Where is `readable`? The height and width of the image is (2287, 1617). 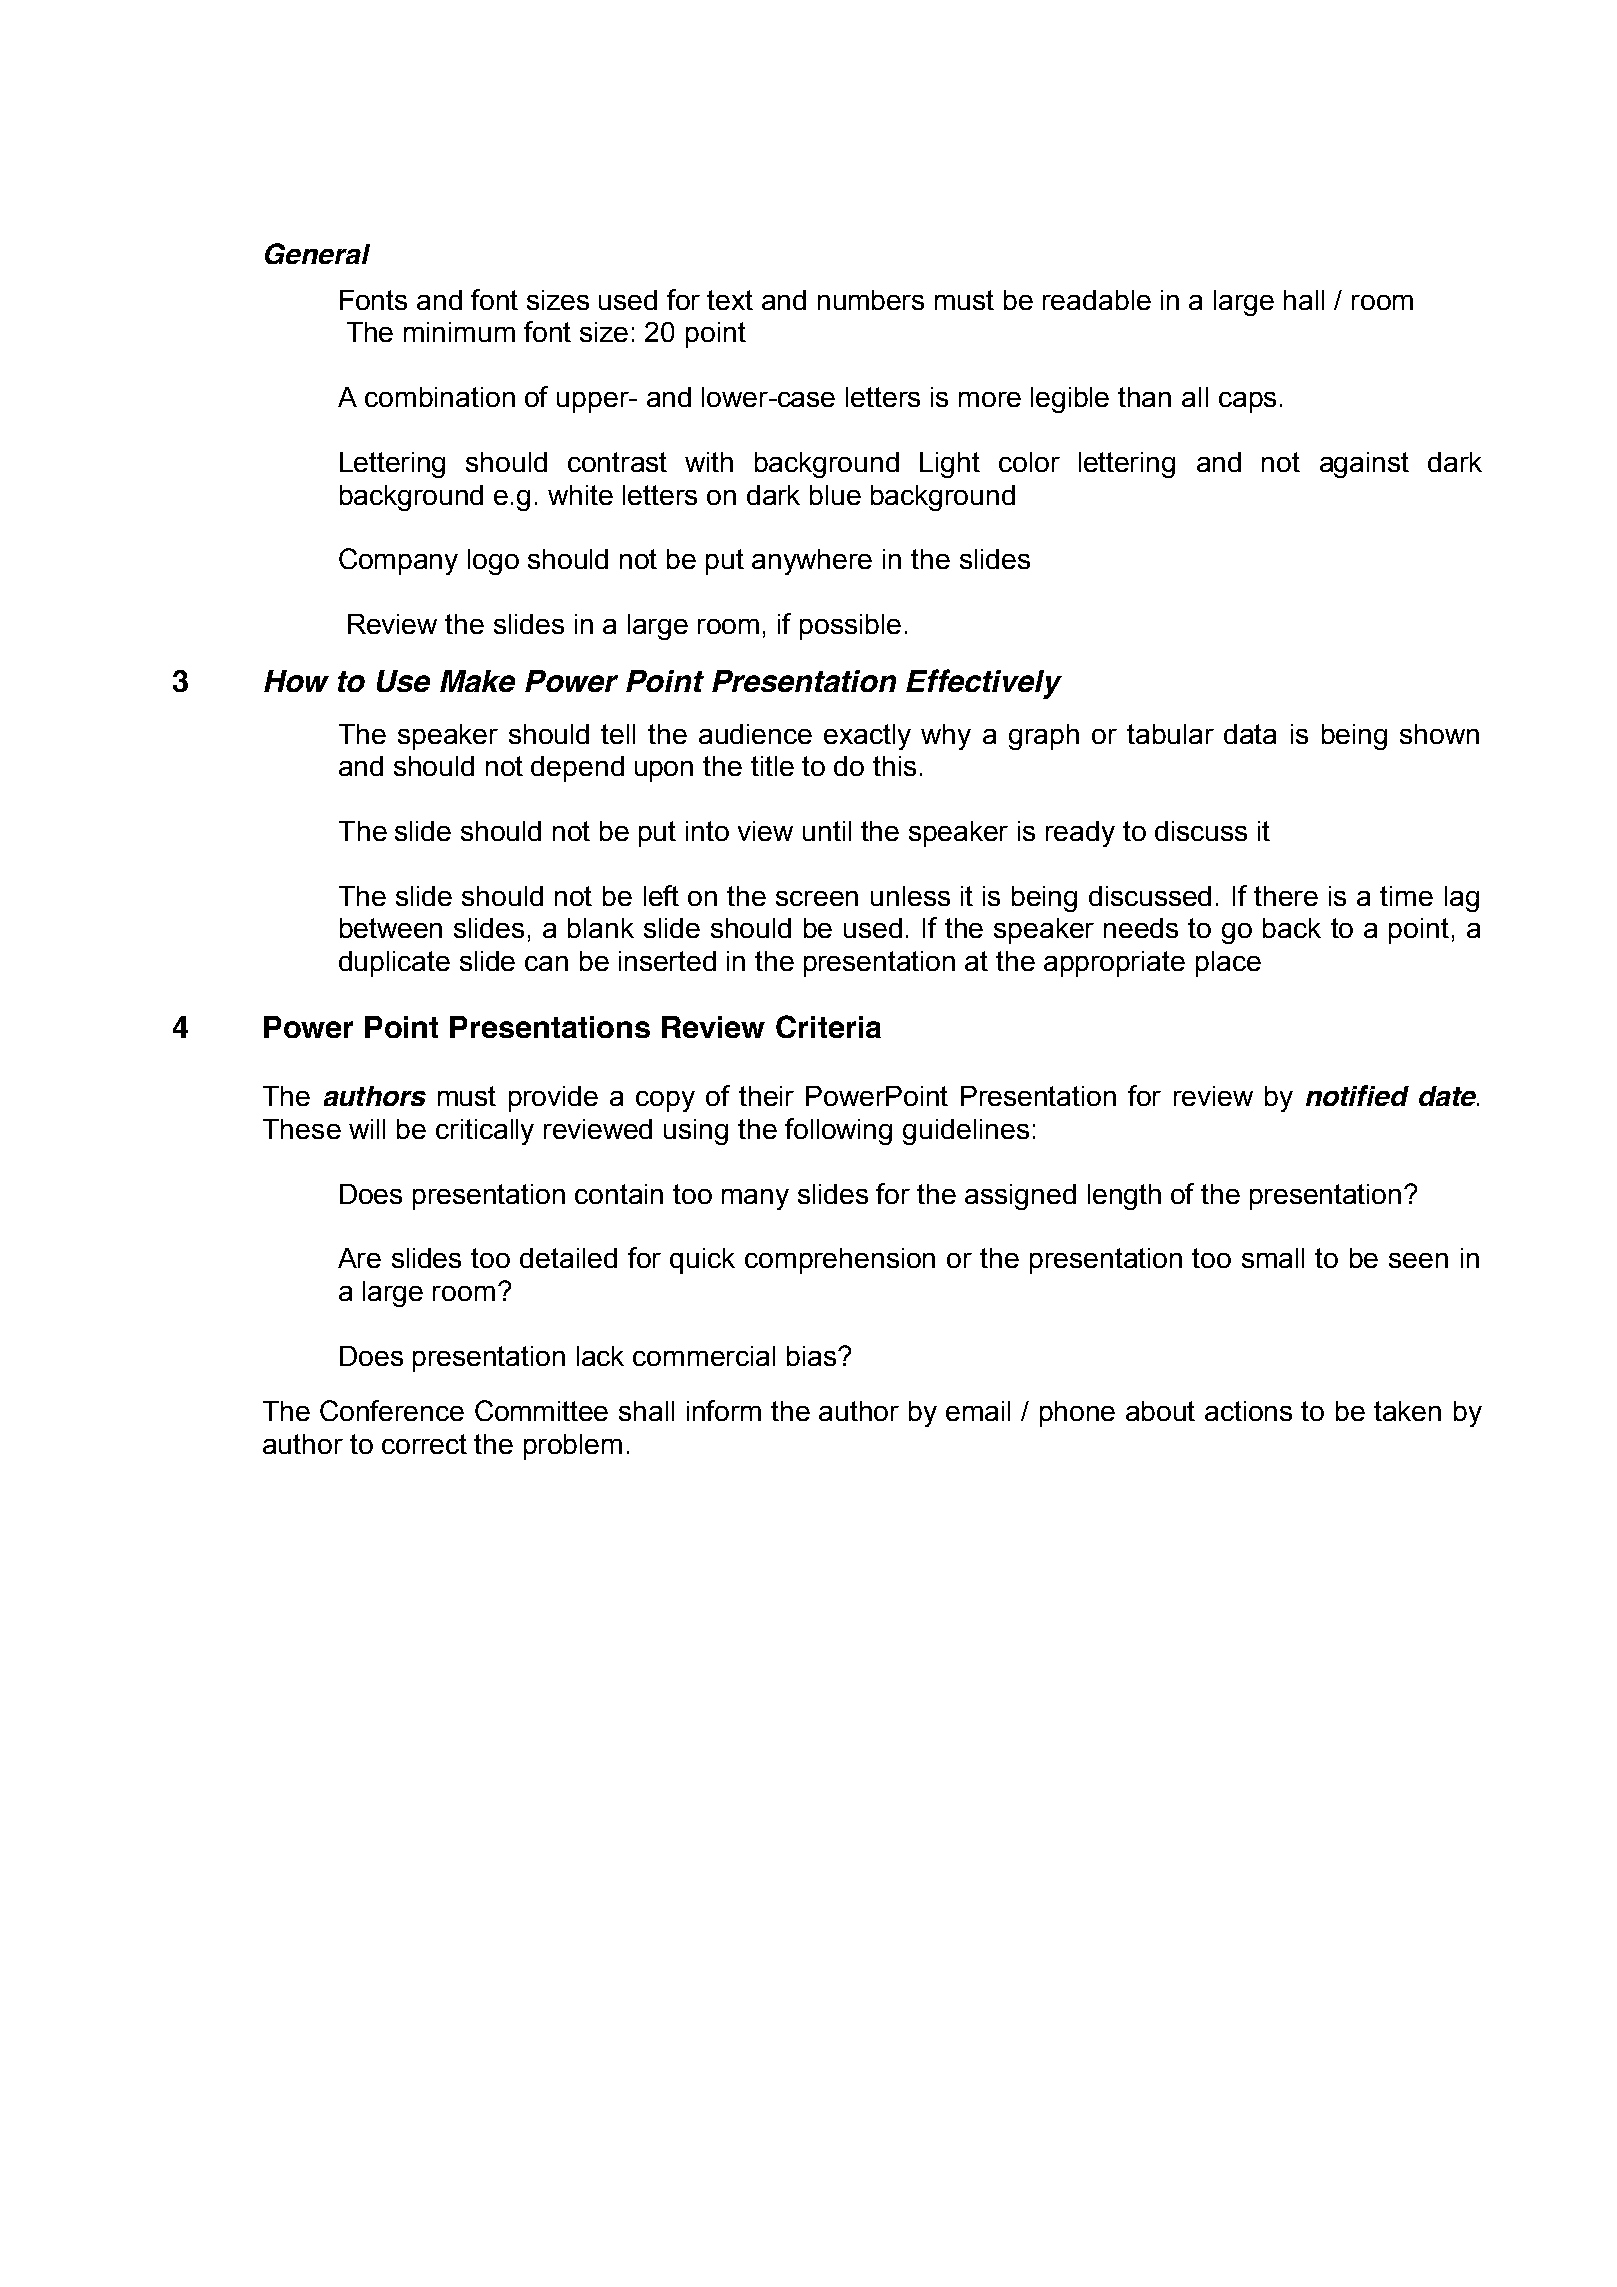 readable is located at coordinates (1097, 300).
